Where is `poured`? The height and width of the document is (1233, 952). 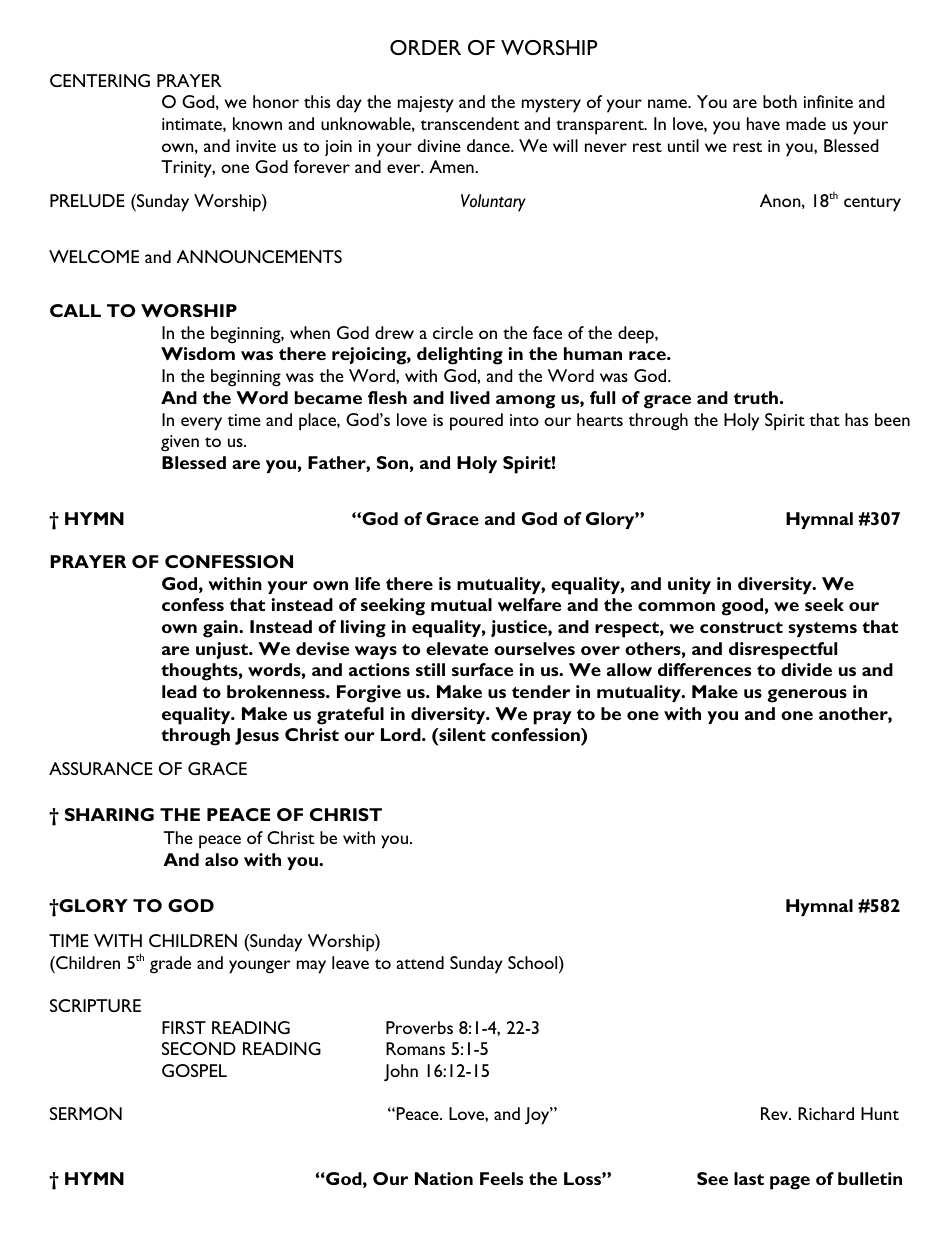
poured is located at coordinates (476, 422).
